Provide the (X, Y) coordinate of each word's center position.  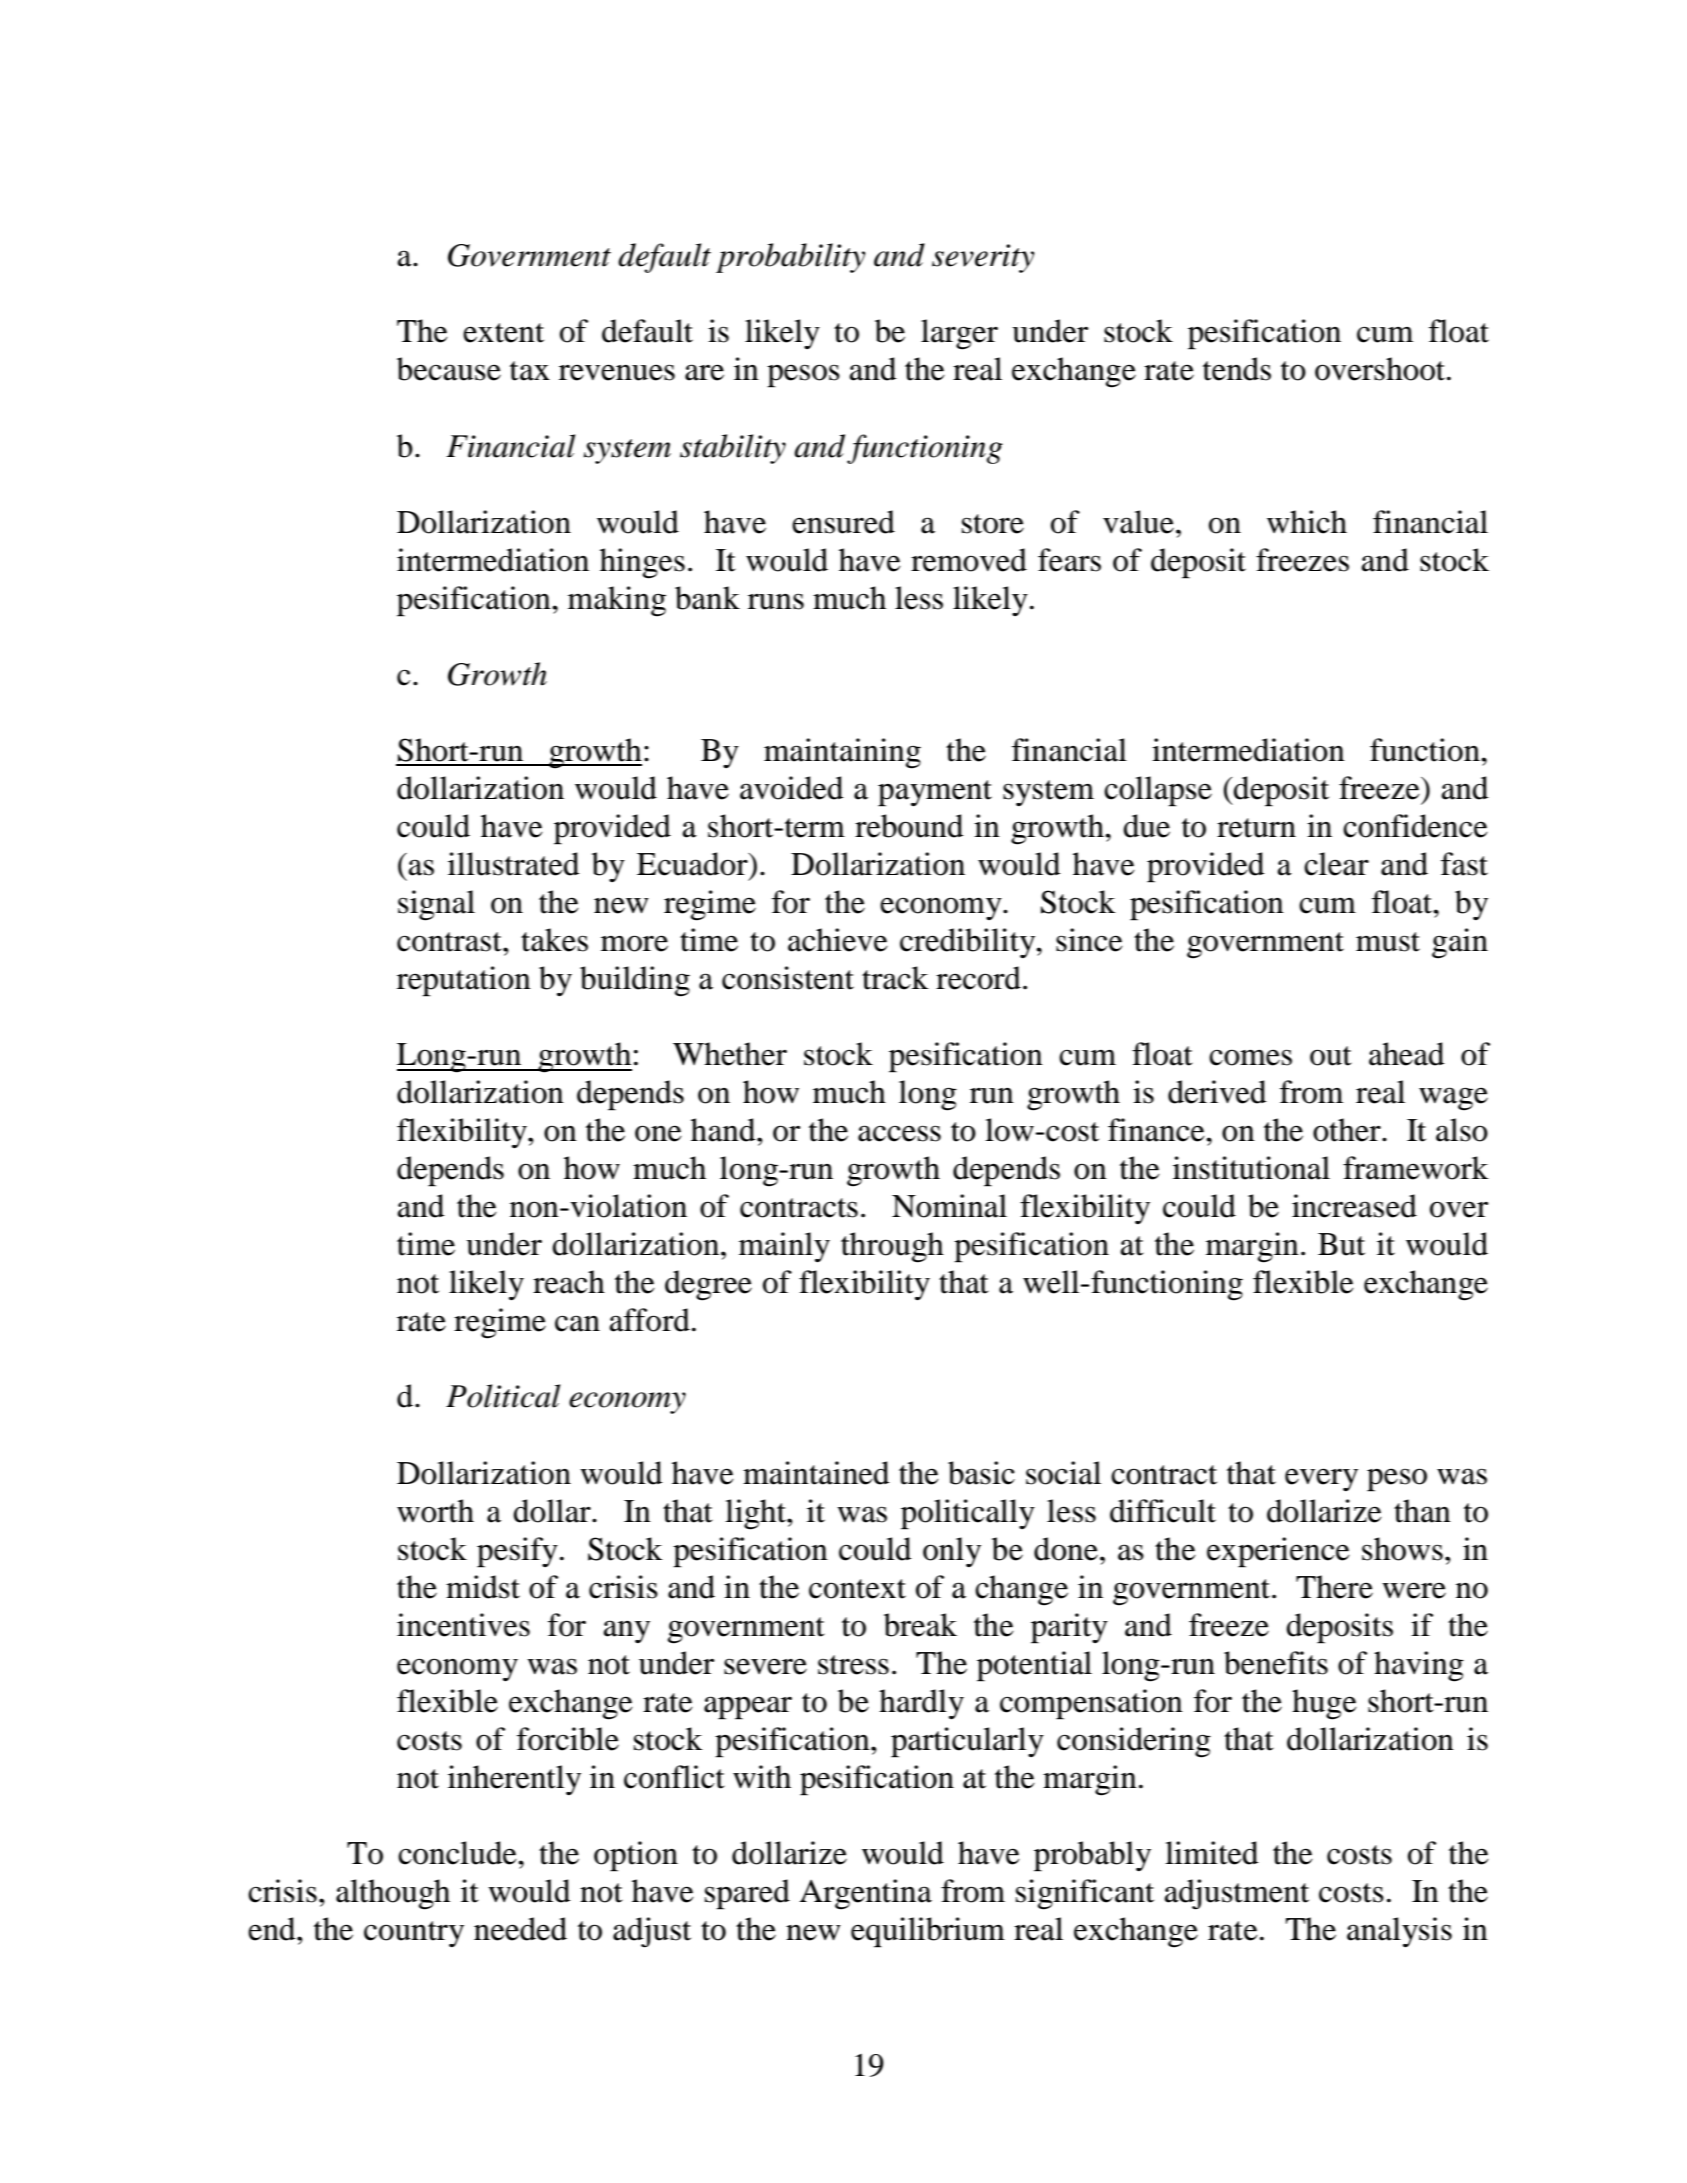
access (899, 1133)
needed (520, 1929)
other (1348, 1130)
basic (981, 1473)
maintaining (842, 753)
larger (959, 334)
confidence (1415, 826)
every (1321, 1479)
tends (1237, 369)
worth (435, 1511)
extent (503, 333)
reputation (464, 981)
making (617, 601)
